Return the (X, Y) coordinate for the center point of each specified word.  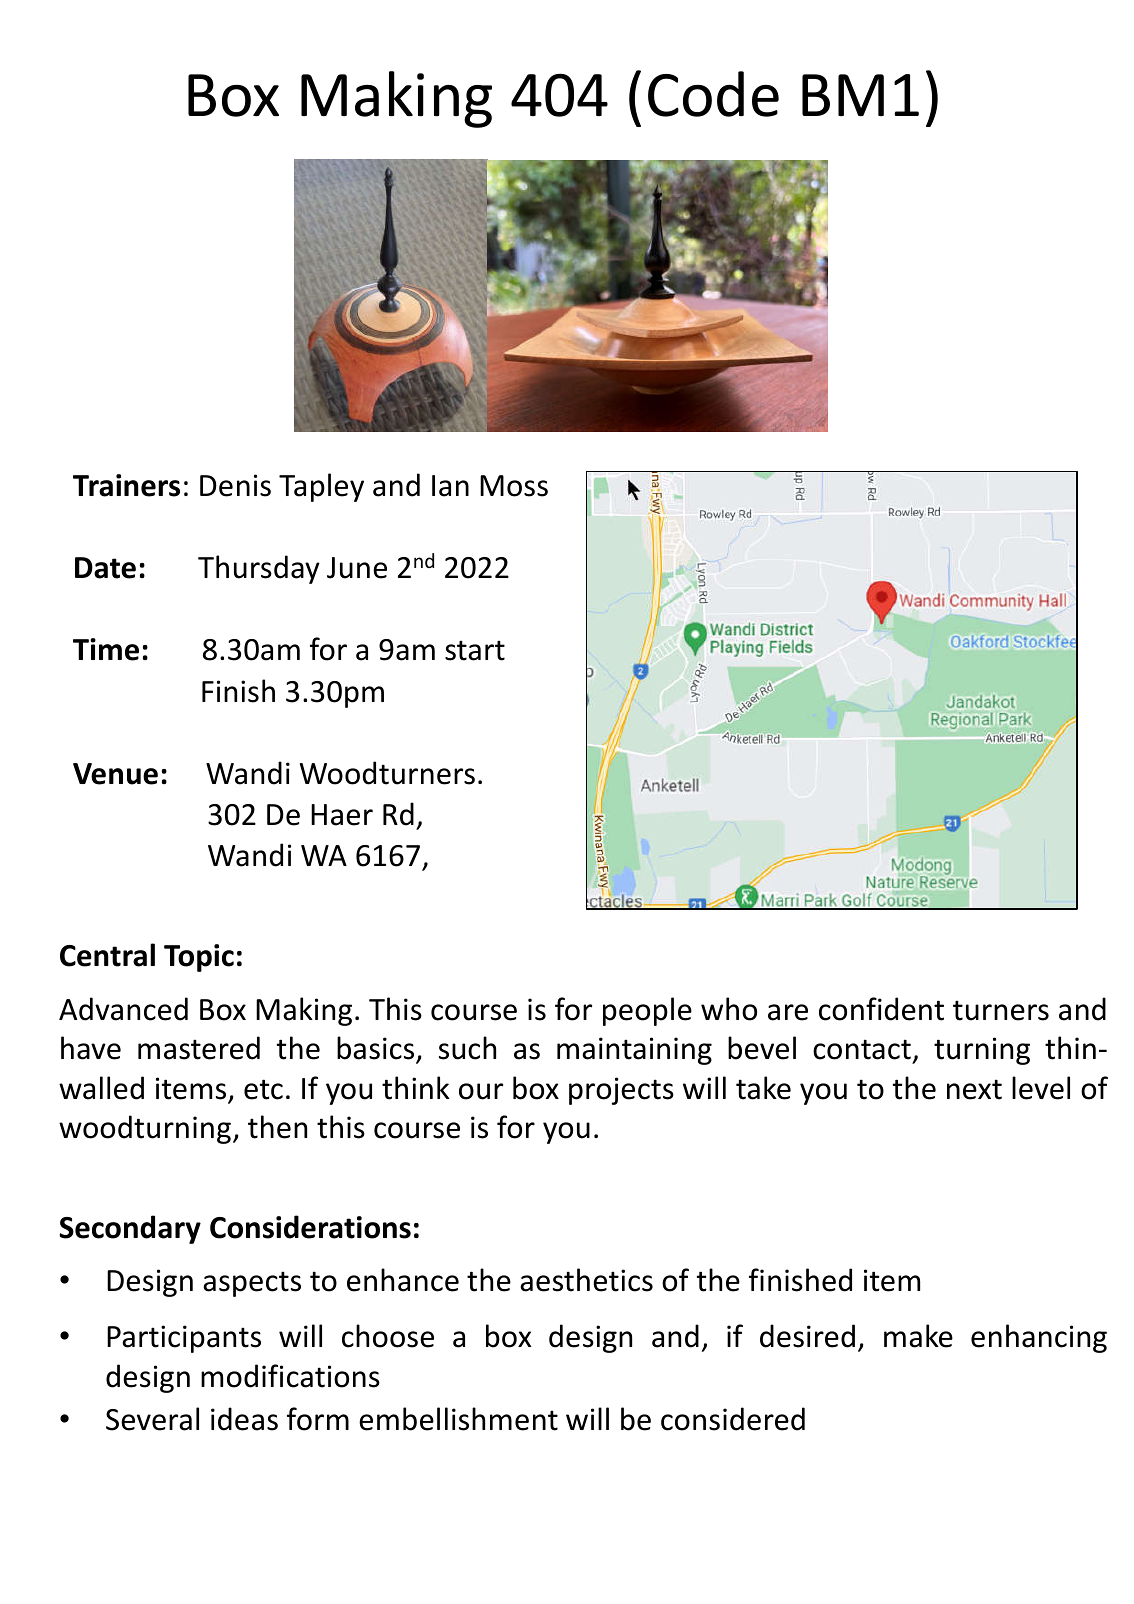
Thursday (259, 569)
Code (713, 94)
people (647, 1011)
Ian (450, 486)
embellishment (458, 1419)
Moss (514, 486)
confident (881, 1009)
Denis (235, 485)
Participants (184, 1339)
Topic (199, 958)
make (918, 1336)
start (475, 650)
